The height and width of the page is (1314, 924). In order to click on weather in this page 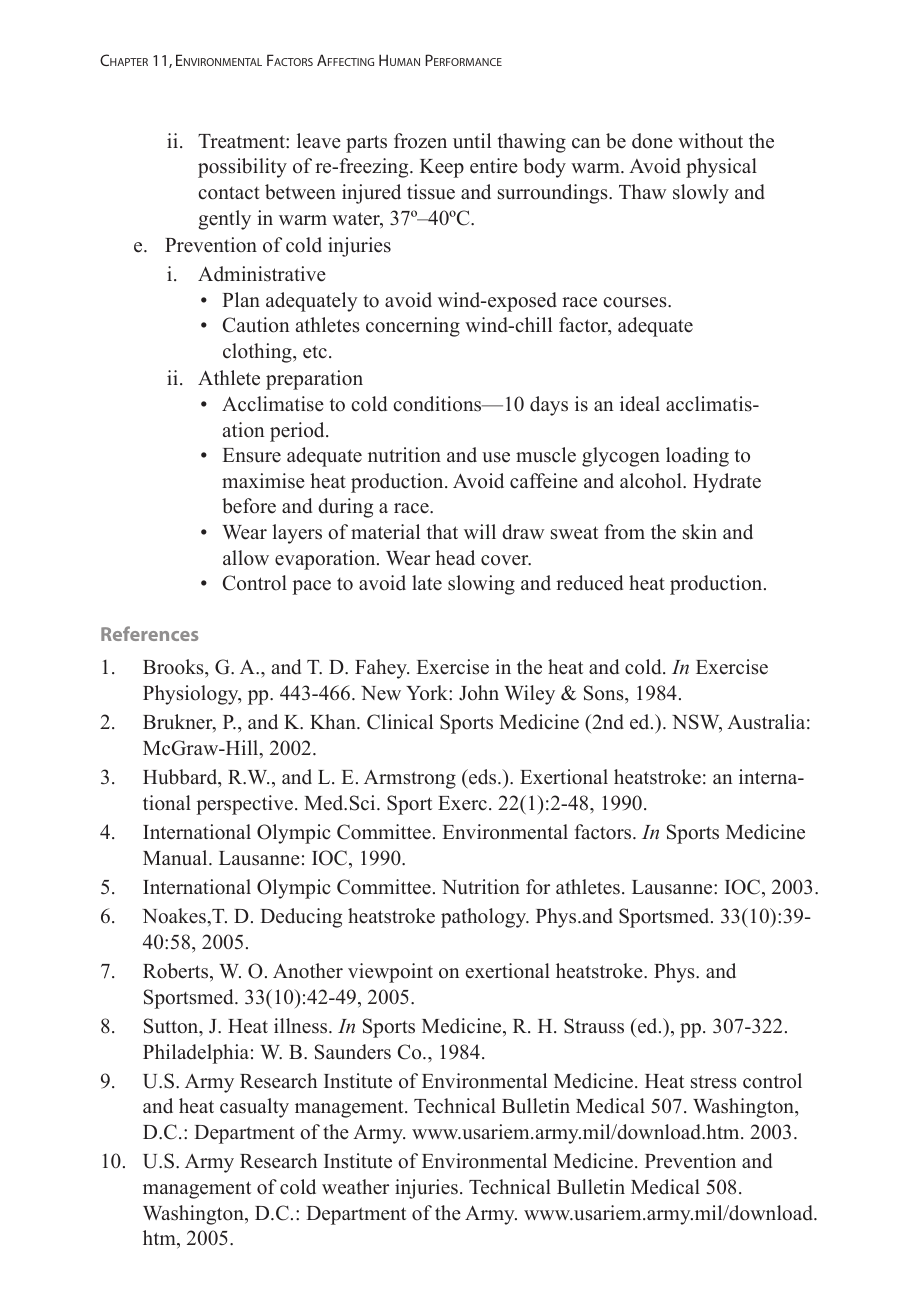, I will do `click(355, 1187)`.
